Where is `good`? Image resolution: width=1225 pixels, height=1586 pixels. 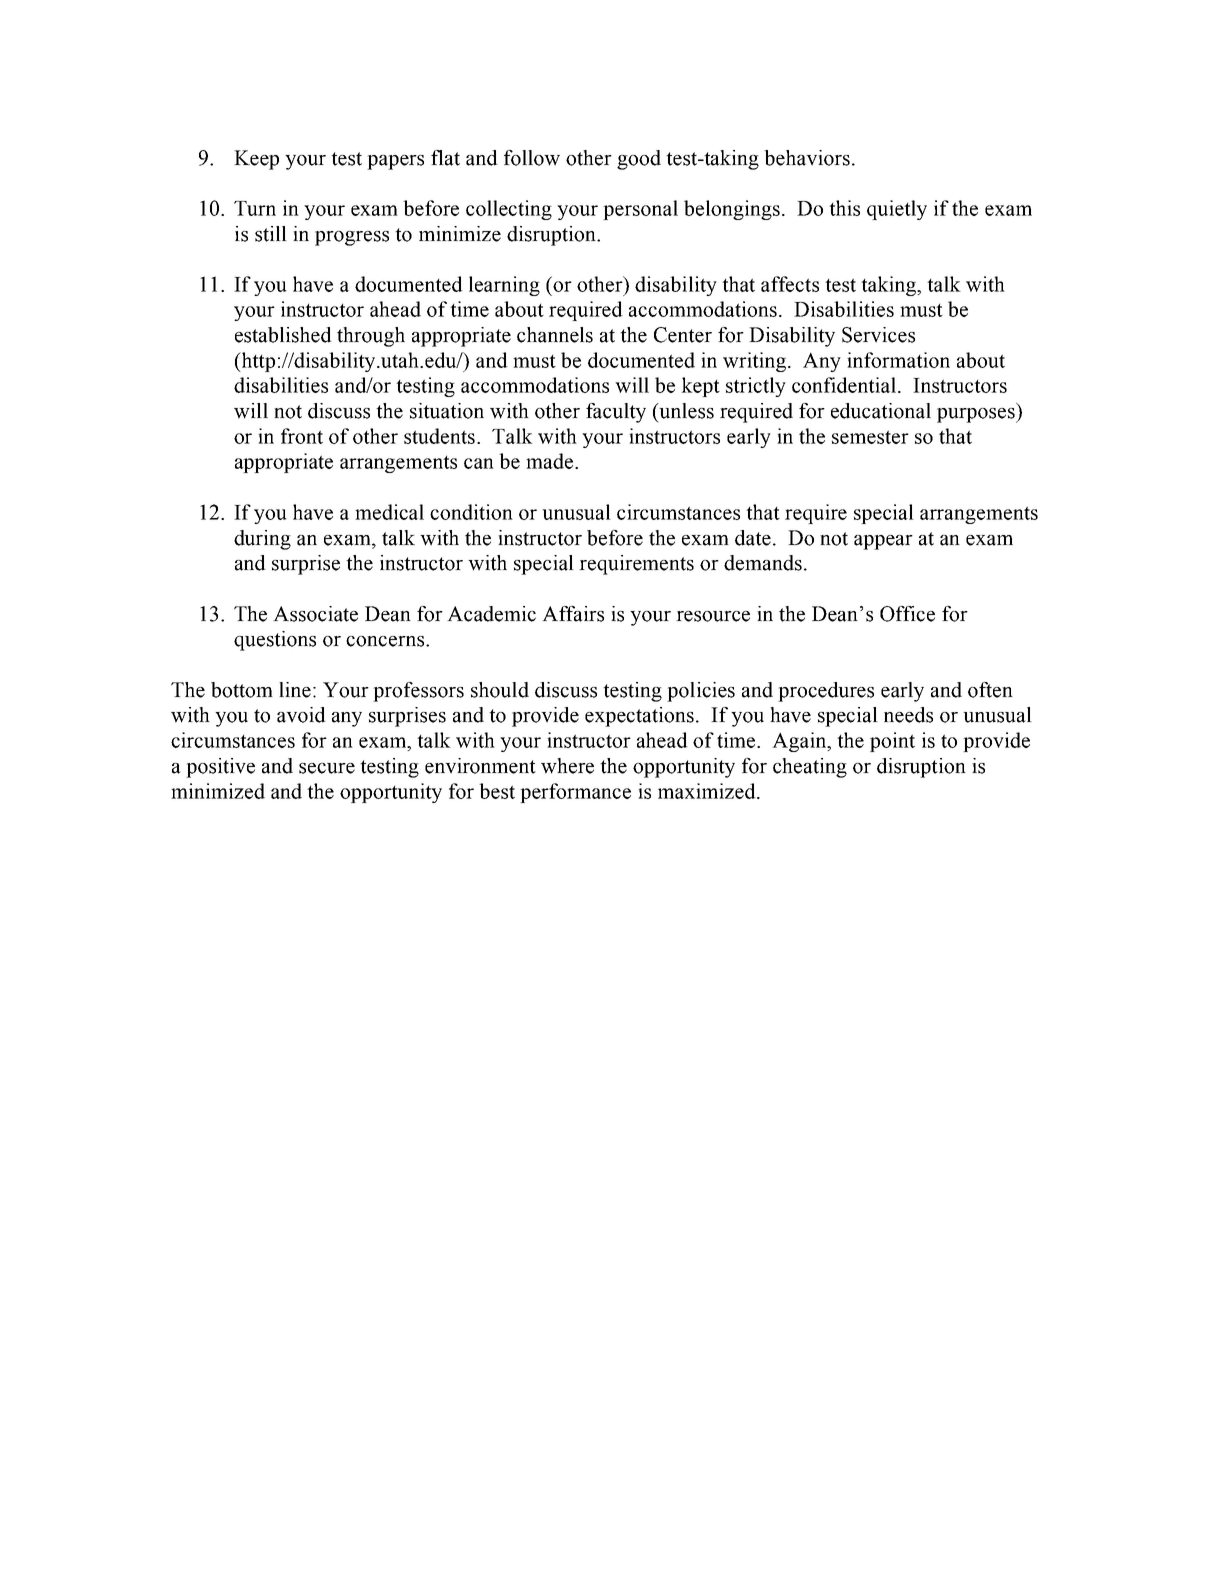
good is located at coordinates (639, 160).
